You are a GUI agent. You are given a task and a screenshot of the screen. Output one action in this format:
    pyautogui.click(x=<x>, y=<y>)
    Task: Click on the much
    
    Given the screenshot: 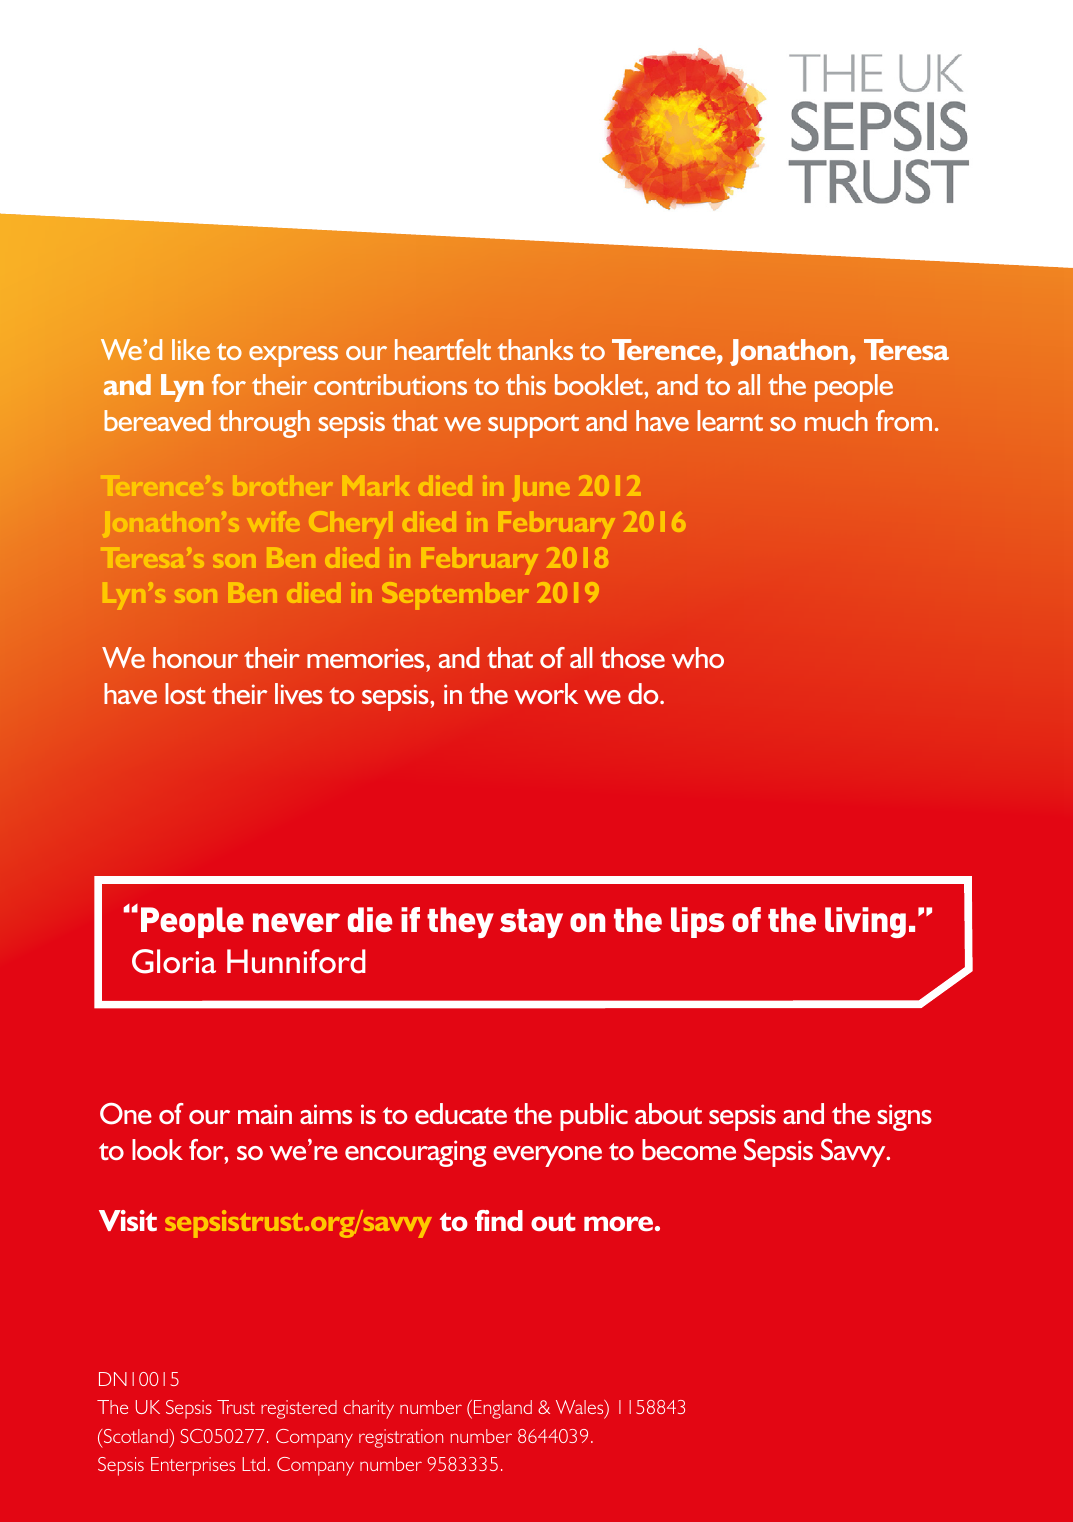 What is the action you would take?
    pyautogui.click(x=836, y=420)
